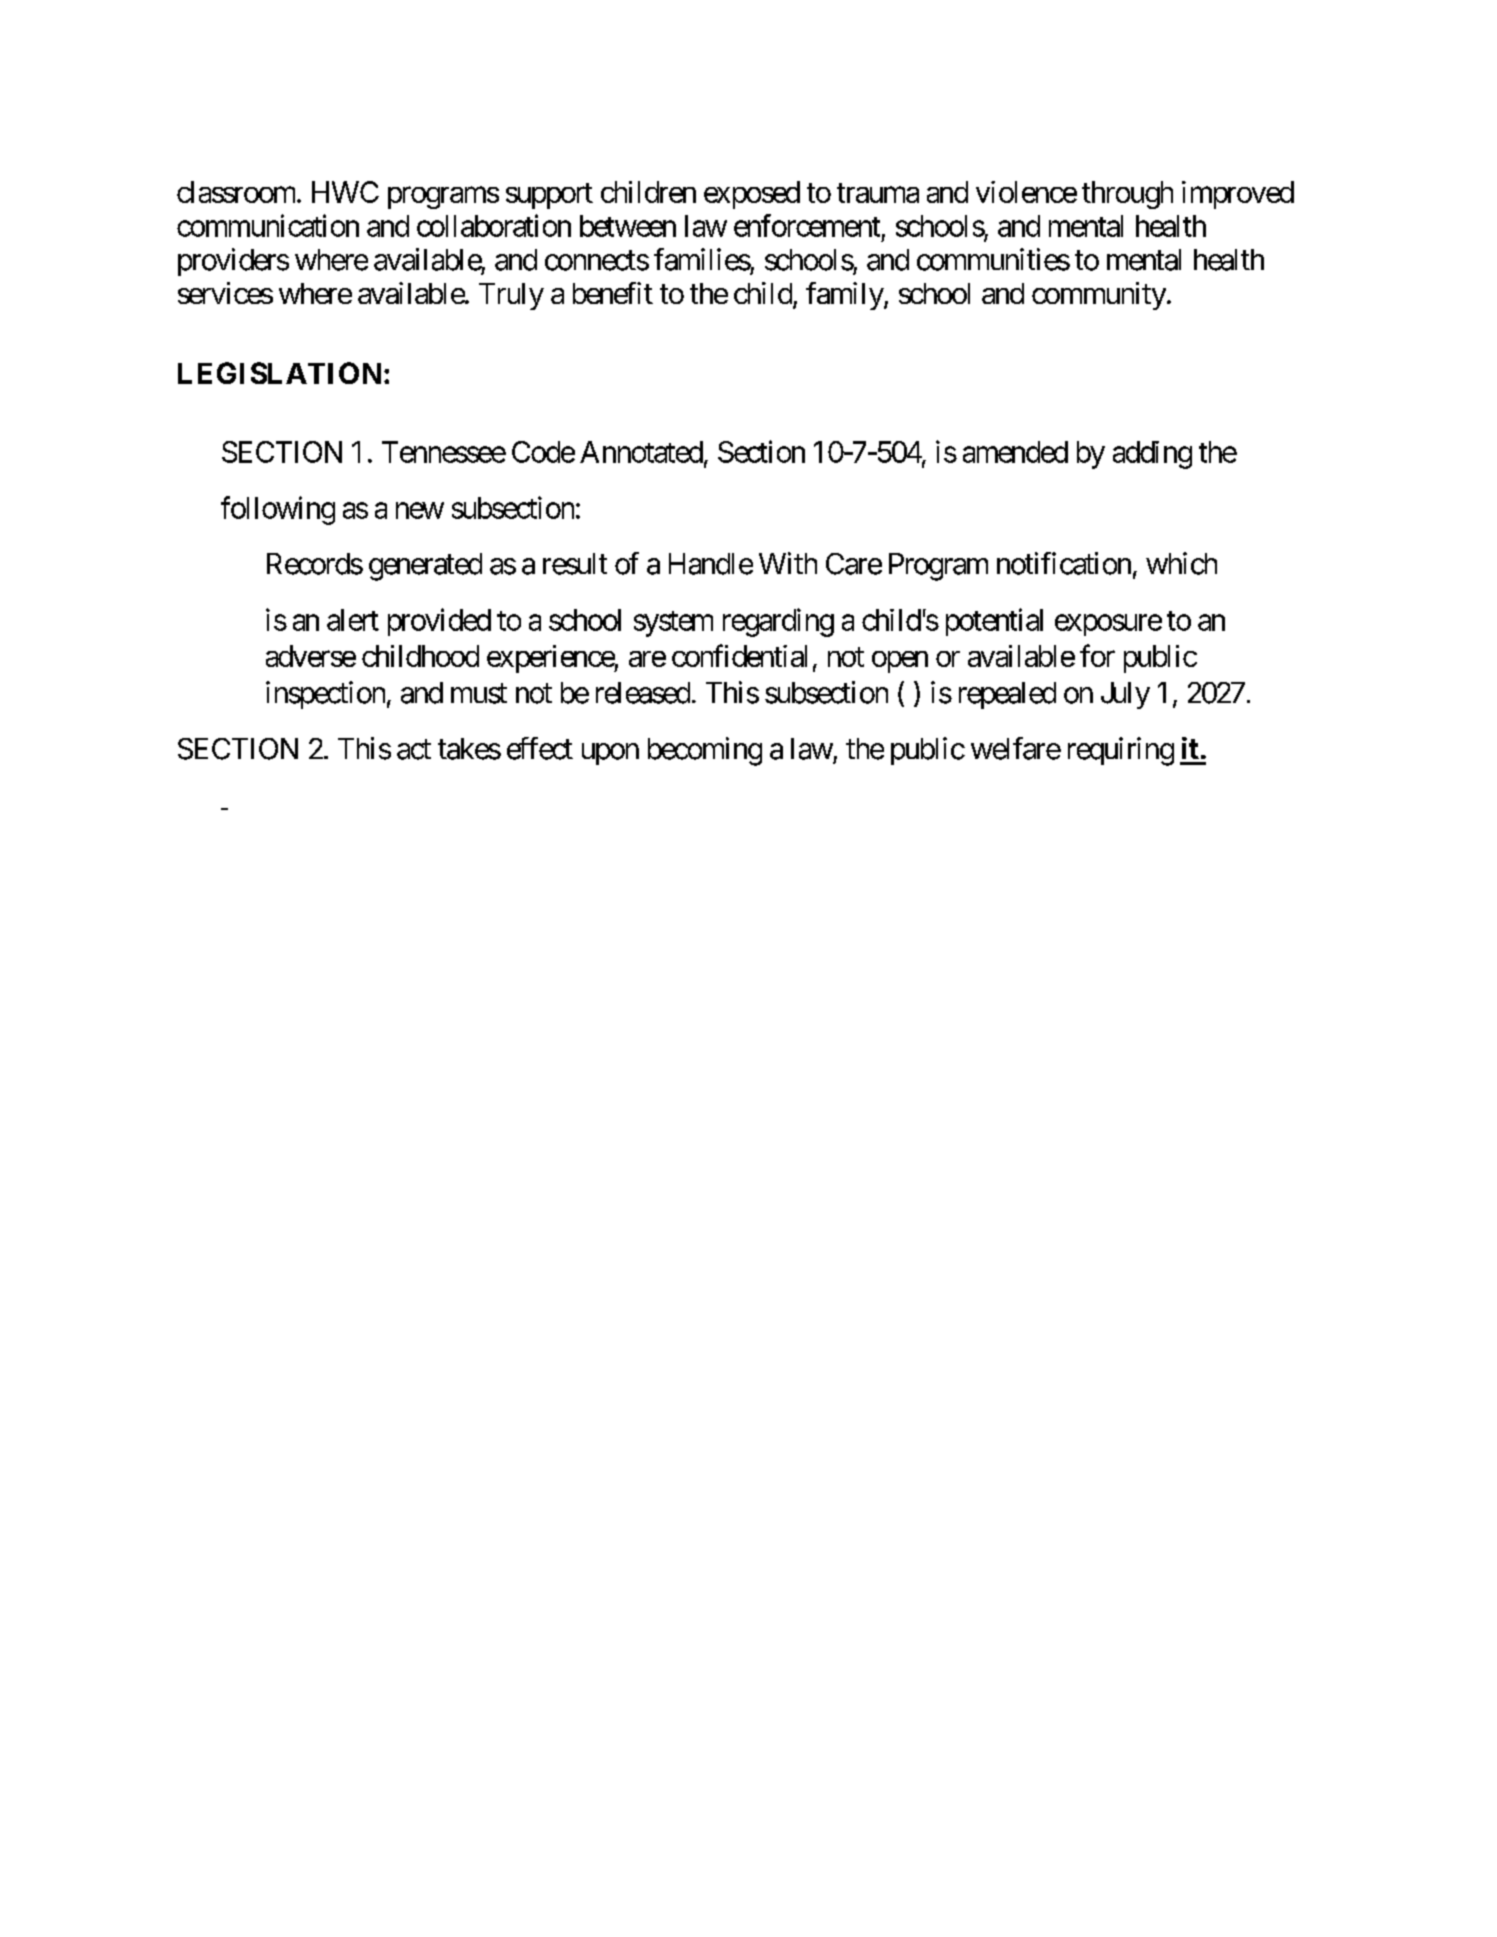 The image size is (1497, 1937). Describe the element at coordinates (1099, 296) in the page. I see `community` at that location.
